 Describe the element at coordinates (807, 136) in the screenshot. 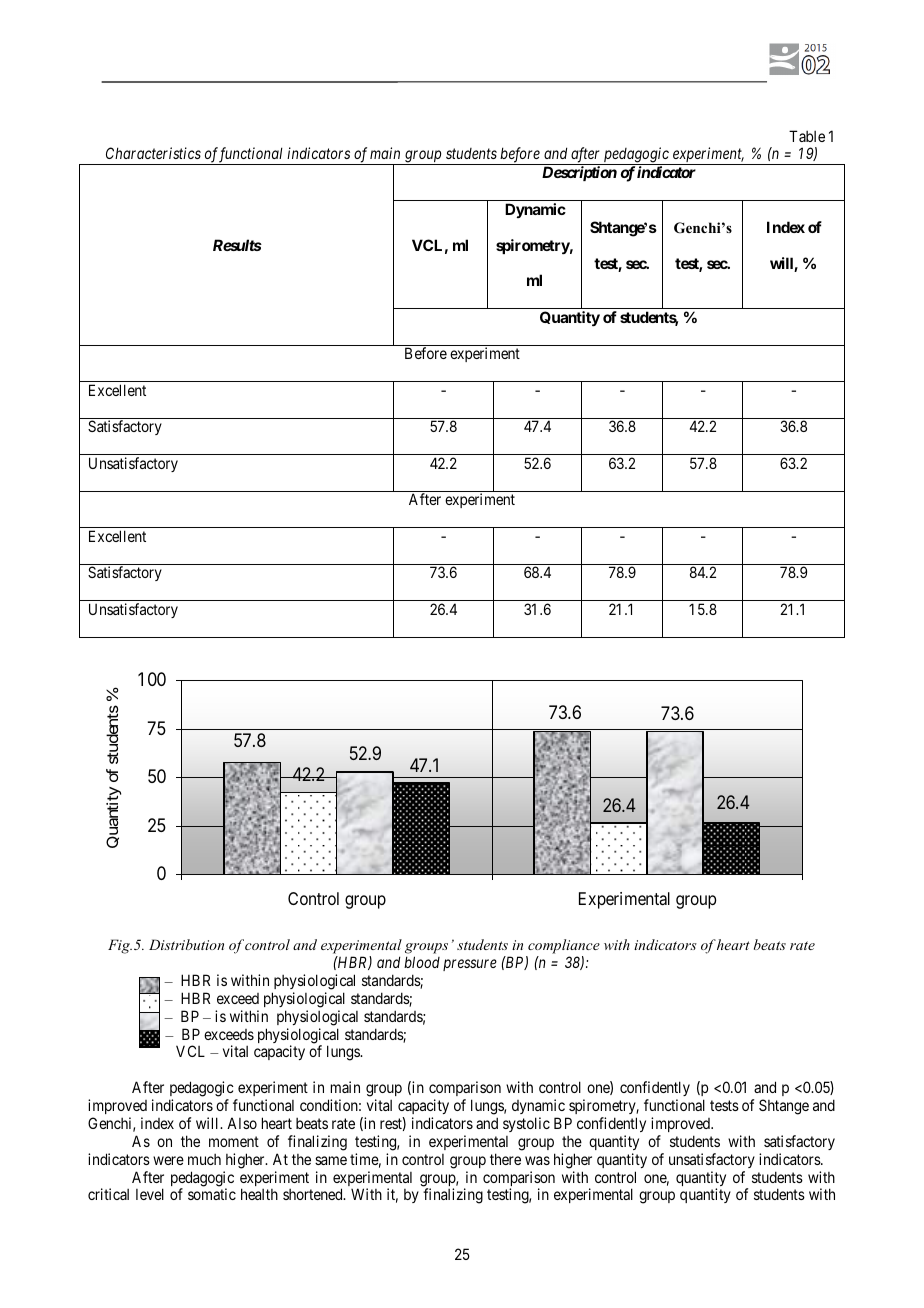

I see `Table` at that location.
